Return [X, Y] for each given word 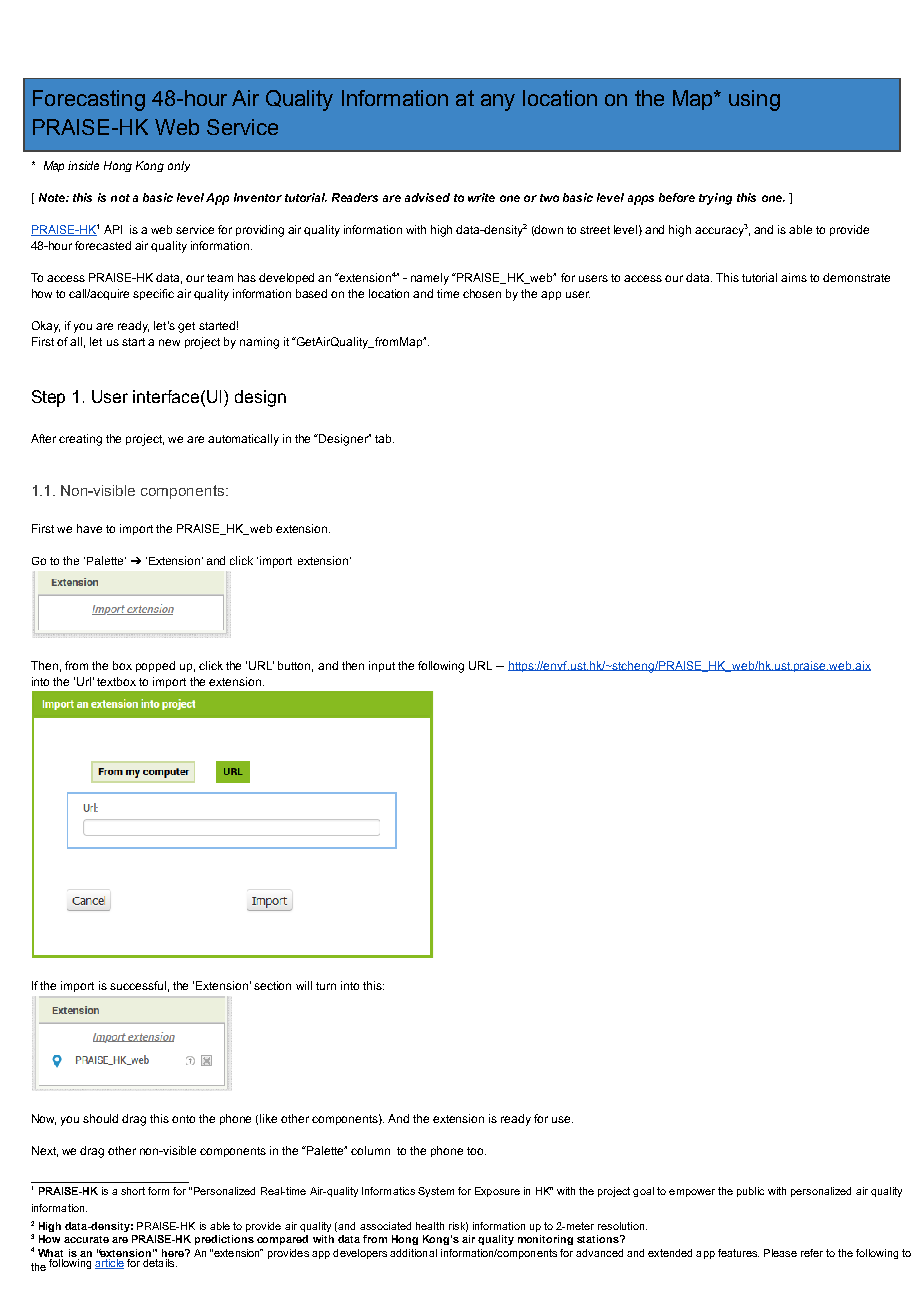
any [498, 102]
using [754, 100]
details [159, 1261]
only [179, 166]
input [382, 666]
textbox [116, 681]
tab [384, 438]
